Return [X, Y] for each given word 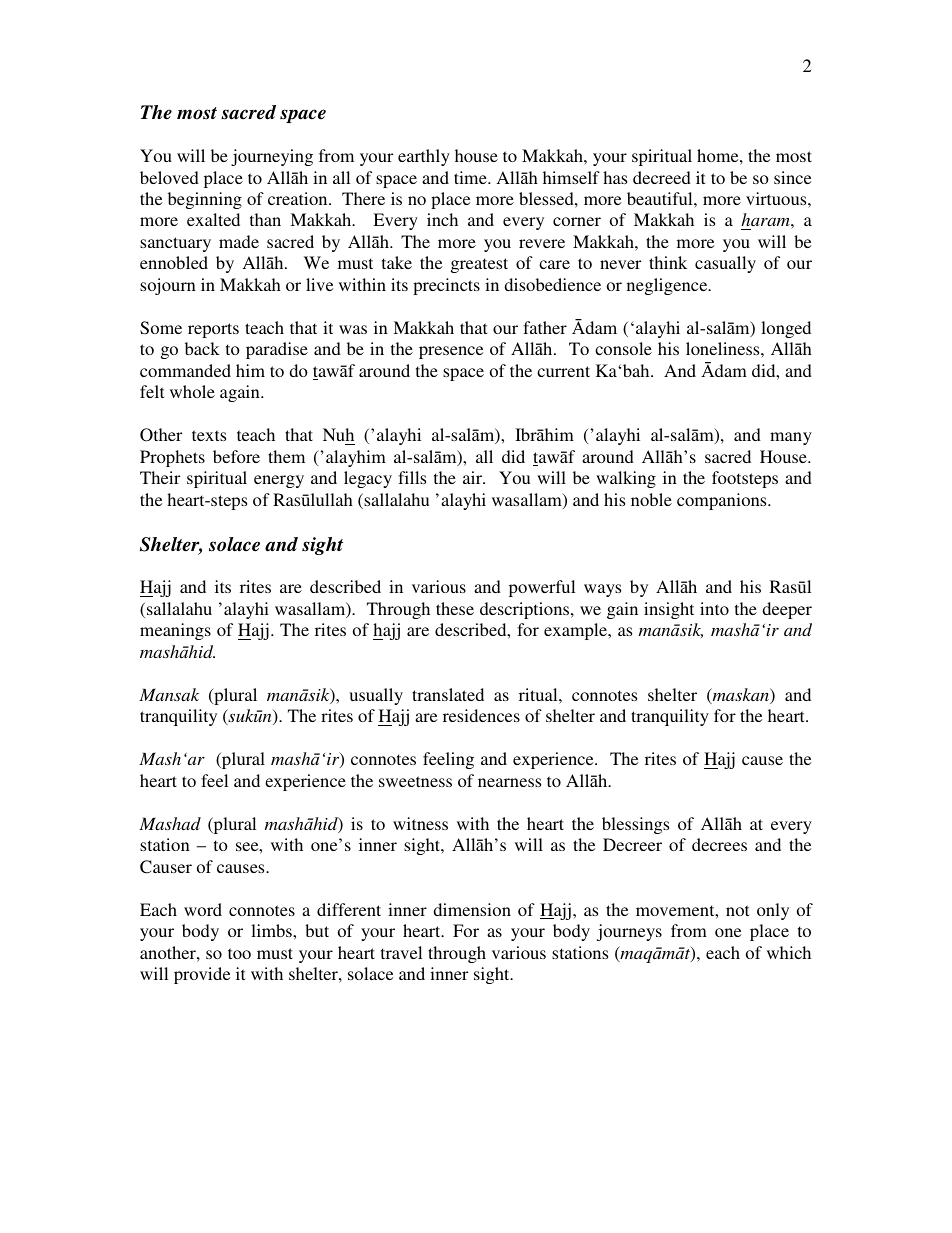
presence [451, 352]
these [455, 608]
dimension [472, 909]
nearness [509, 782]
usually [376, 696]
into [714, 608]
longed [786, 329]
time [471, 177]
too [239, 953]
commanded [185, 370]
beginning [205, 200]
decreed [662, 177]
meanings [175, 631]
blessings [635, 825]
